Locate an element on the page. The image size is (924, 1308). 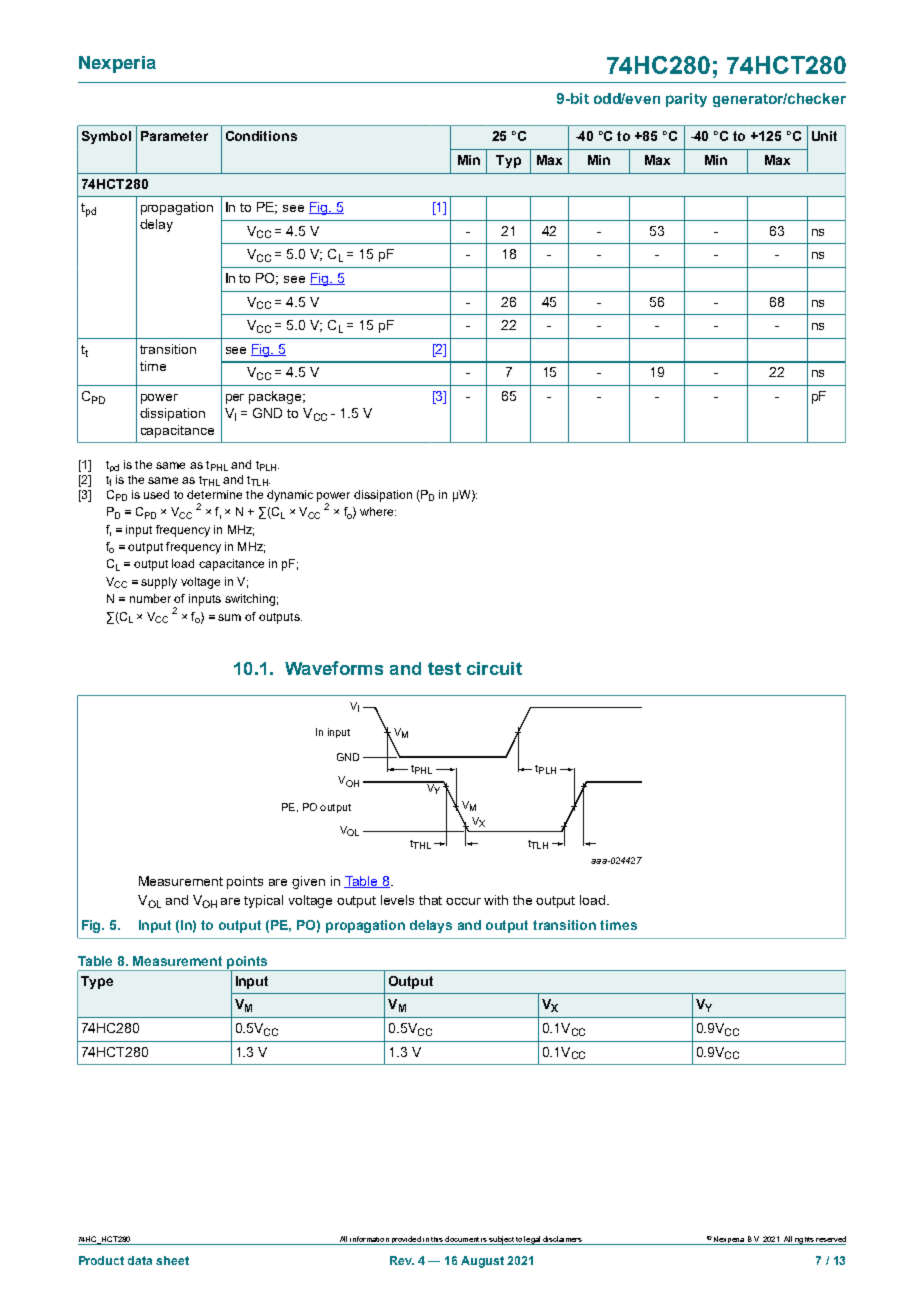
typical is located at coordinates (263, 901).
